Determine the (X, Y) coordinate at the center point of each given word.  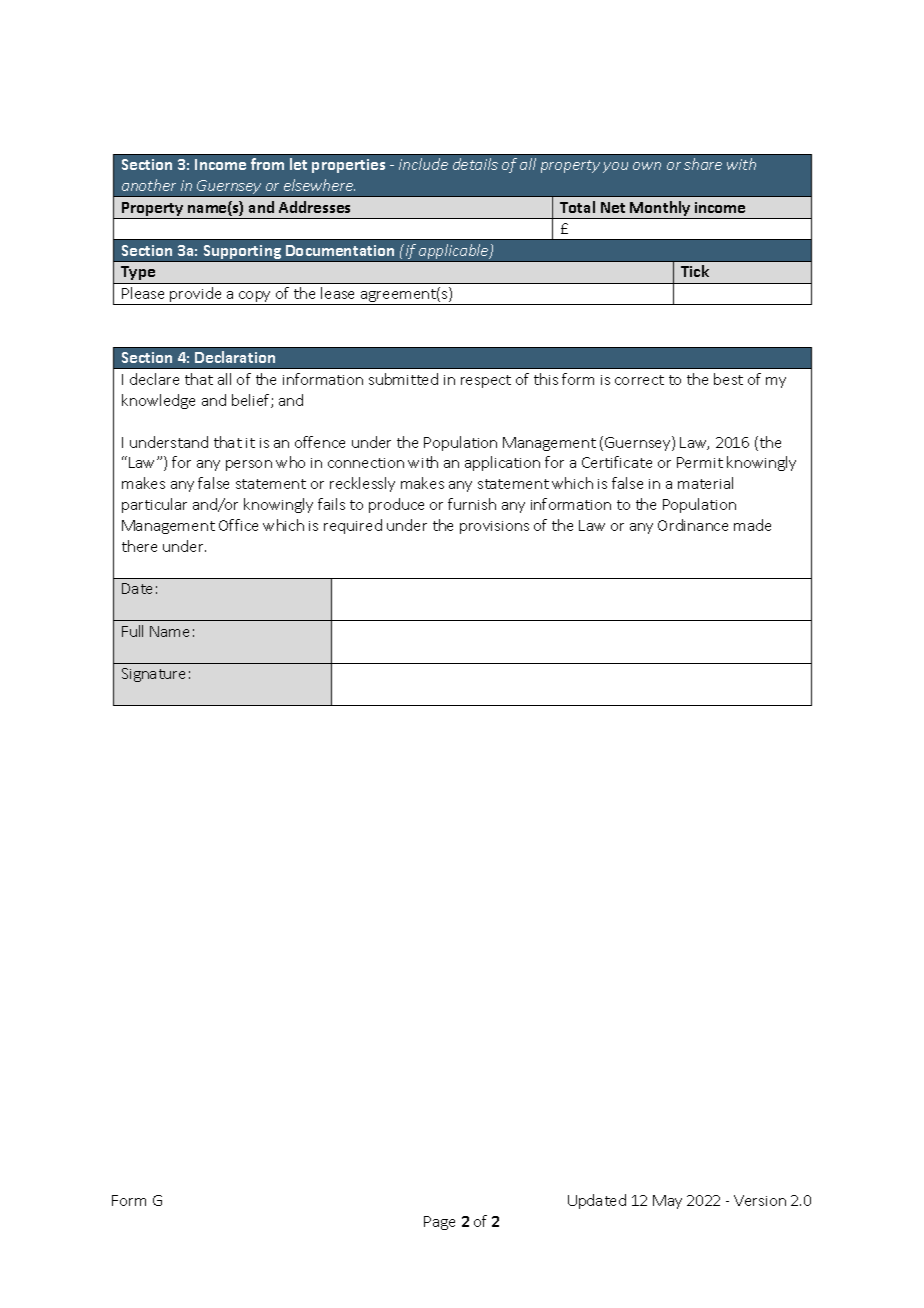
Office (238, 525)
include (423, 164)
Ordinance (693, 525)
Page (439, 1223)
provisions (494, 527)
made (752, 525)
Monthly (661, 210)
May (667, 1202)
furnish (472, 504)
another (149, 185)
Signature (153, 675)
